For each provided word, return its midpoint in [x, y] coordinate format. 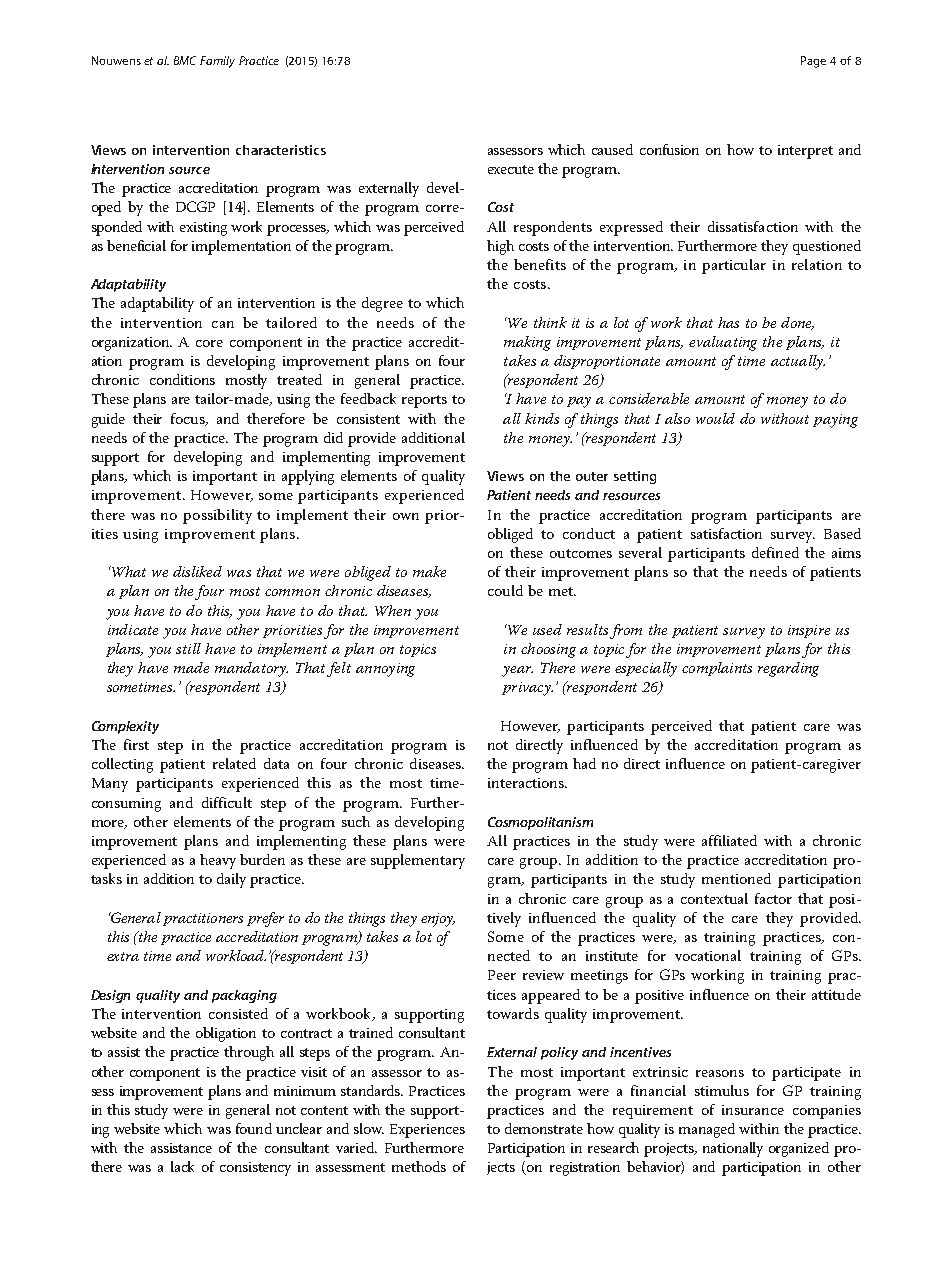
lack [182, 1166]
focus [189, 419]
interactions [527, 783]
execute [511, 169]
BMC [185, 60]
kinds [542, 418]
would [715, 418]
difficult [227, 802]
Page [813, 62]
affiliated [729, 840]
